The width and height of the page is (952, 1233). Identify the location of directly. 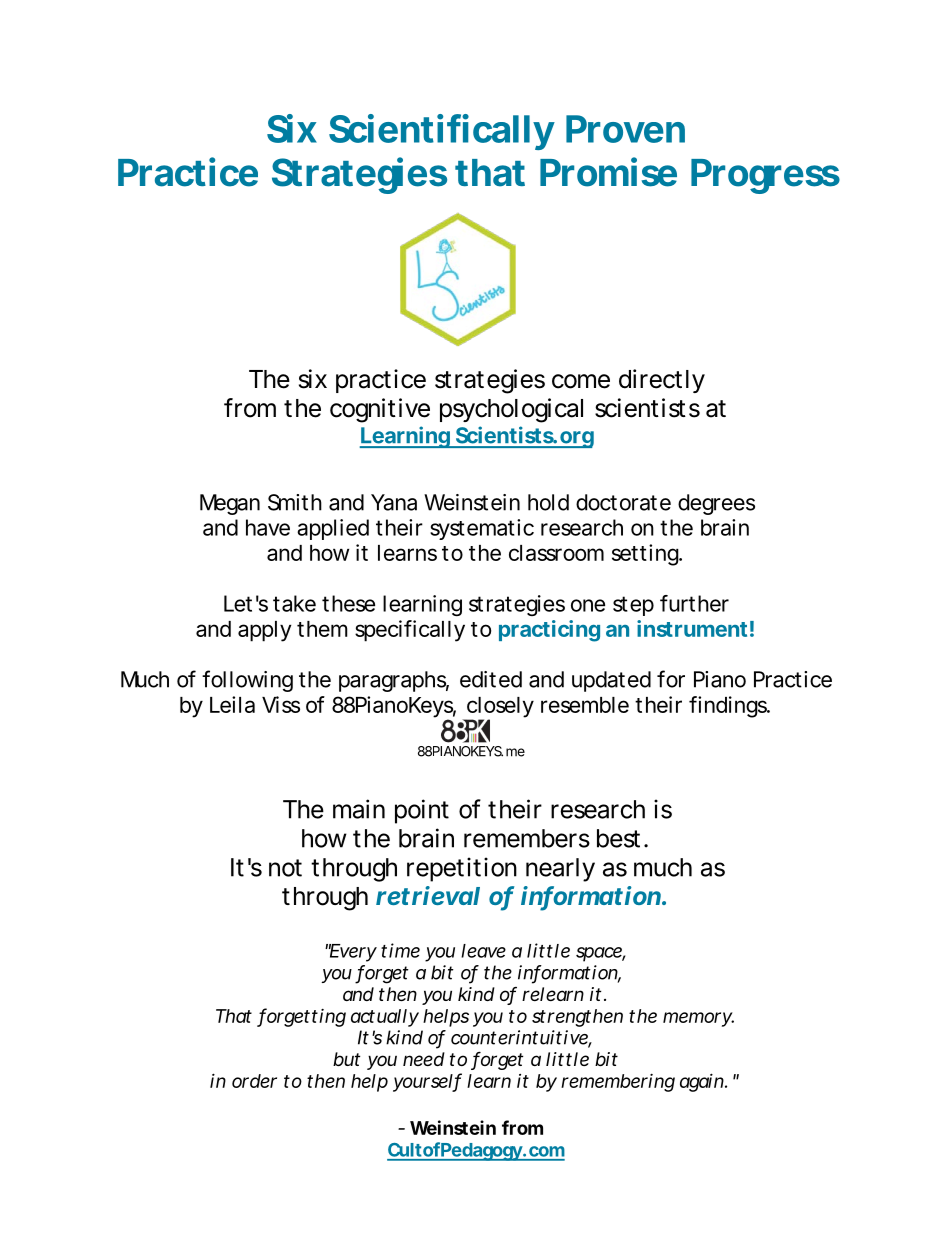
(662, 381).
